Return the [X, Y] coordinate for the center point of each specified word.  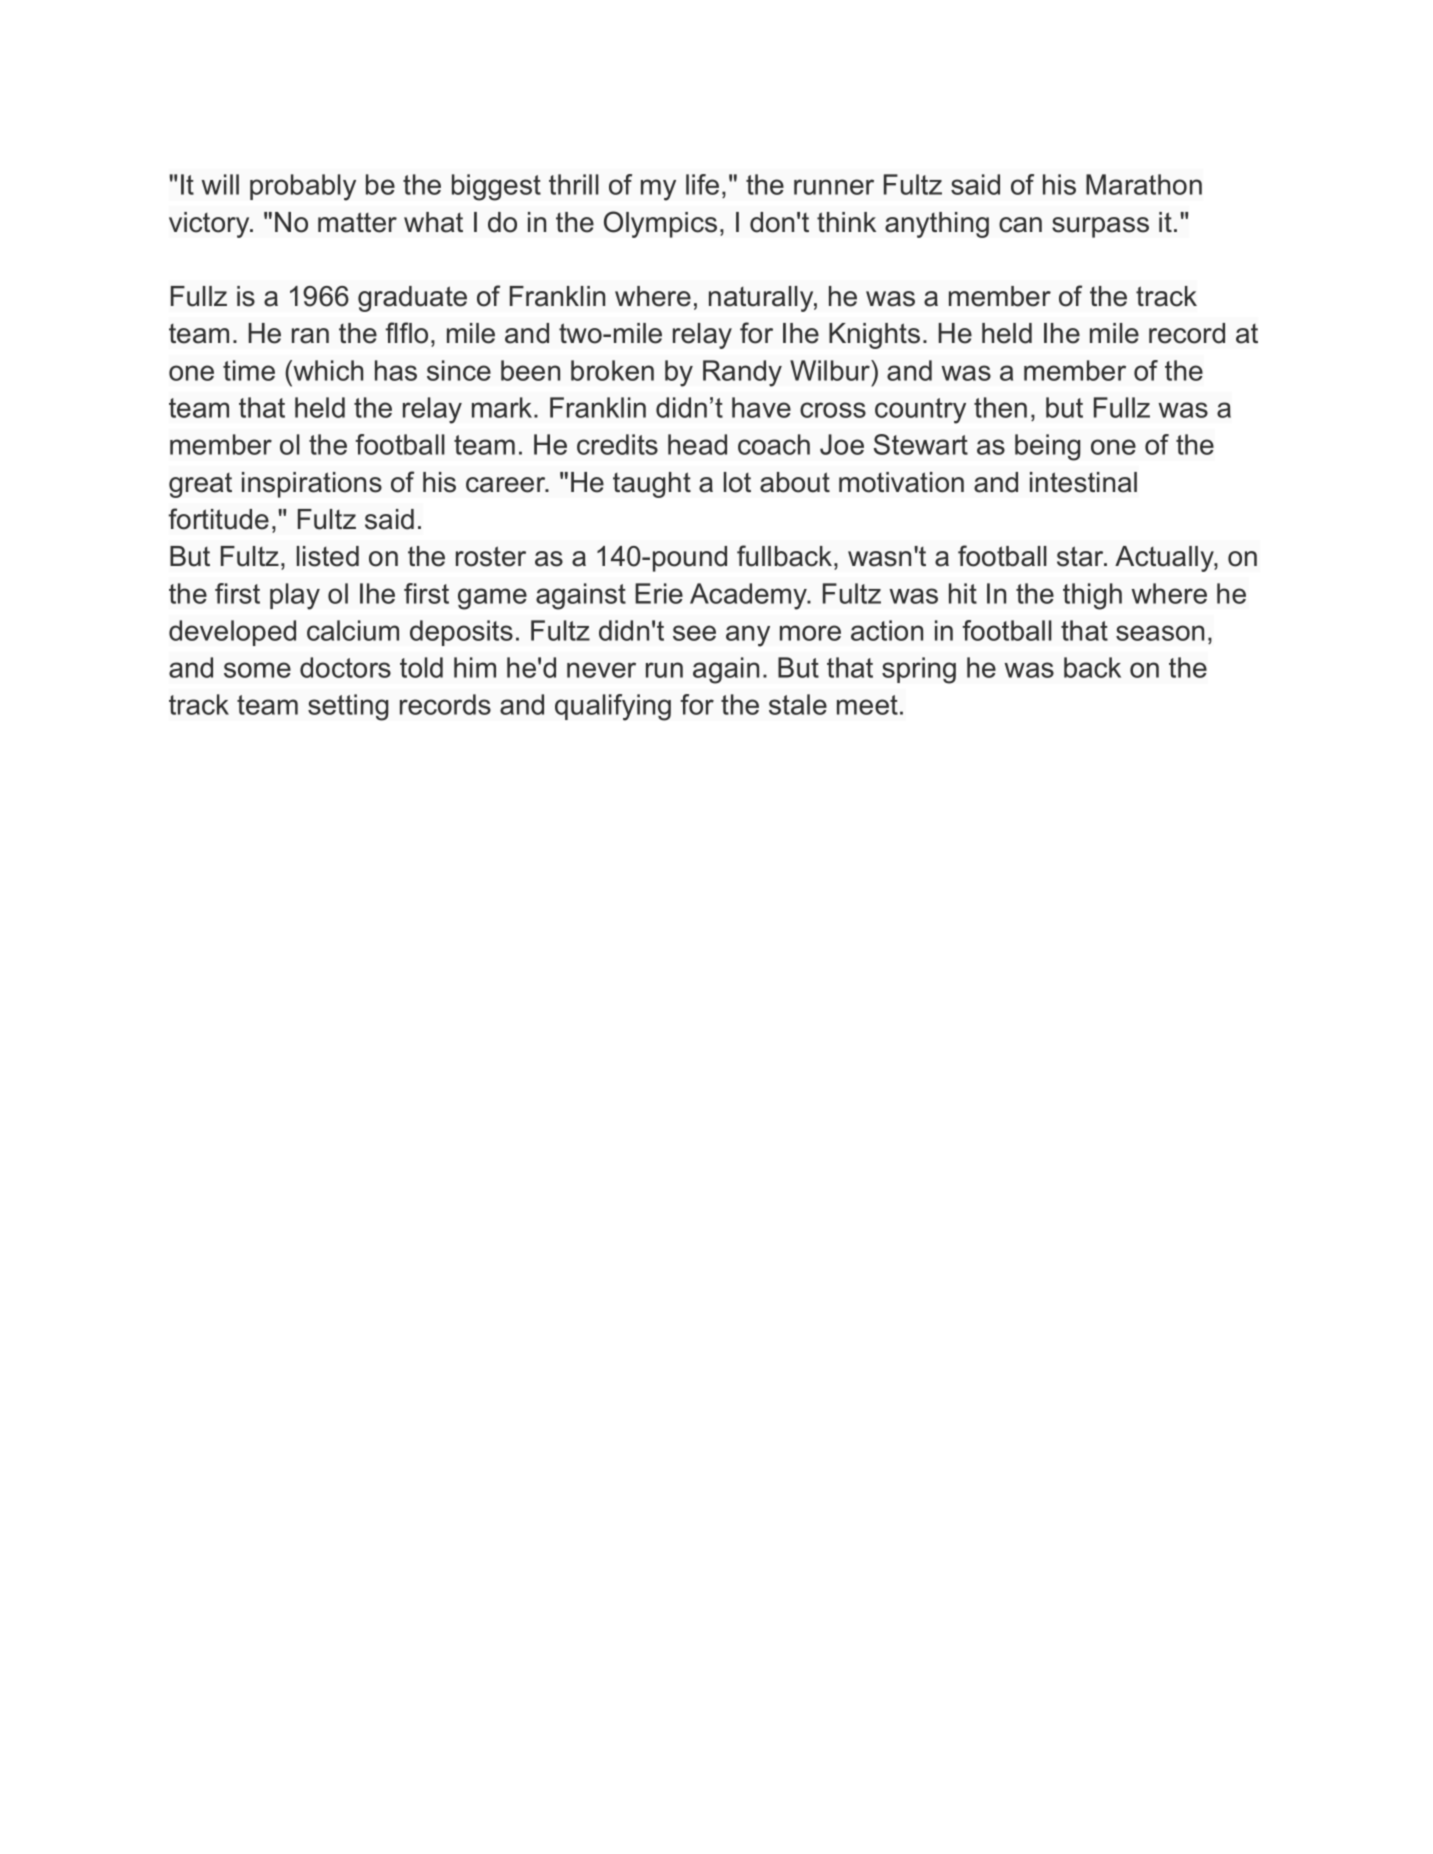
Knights [874, 336]
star [1081, 556]
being [1048, 447]
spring [919, 670]
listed [328, 556]
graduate [412, 299]
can [1020, 225]
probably [303, 187]
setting [348, 707]
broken [612, 370]
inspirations [312, 485]
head [697, 444]
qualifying [613, 707]
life [702, 184]
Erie [659, 593]
